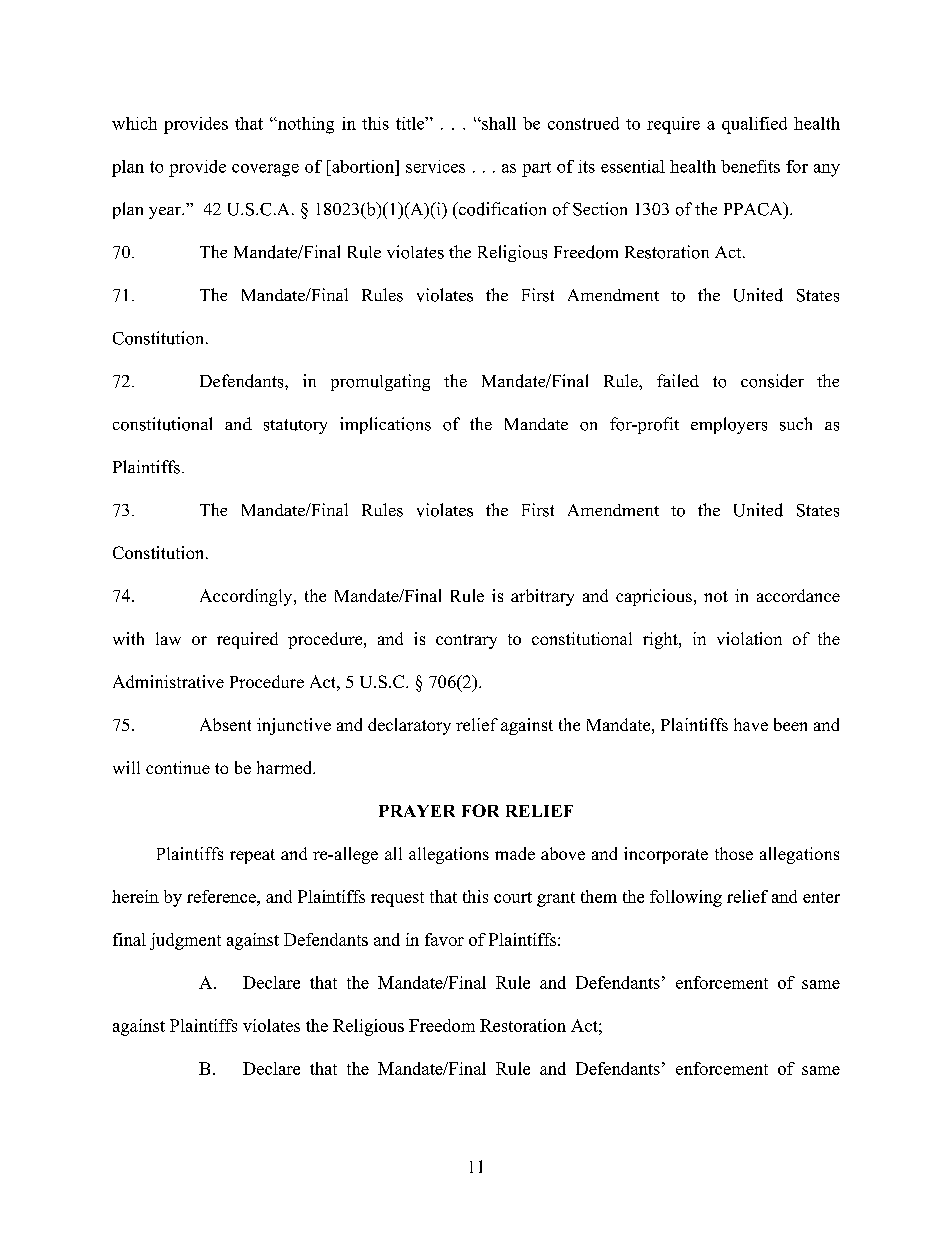 Image resolution: width=952 pixels, height=1233 pixels. Describe the element at coordinates (750, 166) in the page. I see `benefits` at that location.
